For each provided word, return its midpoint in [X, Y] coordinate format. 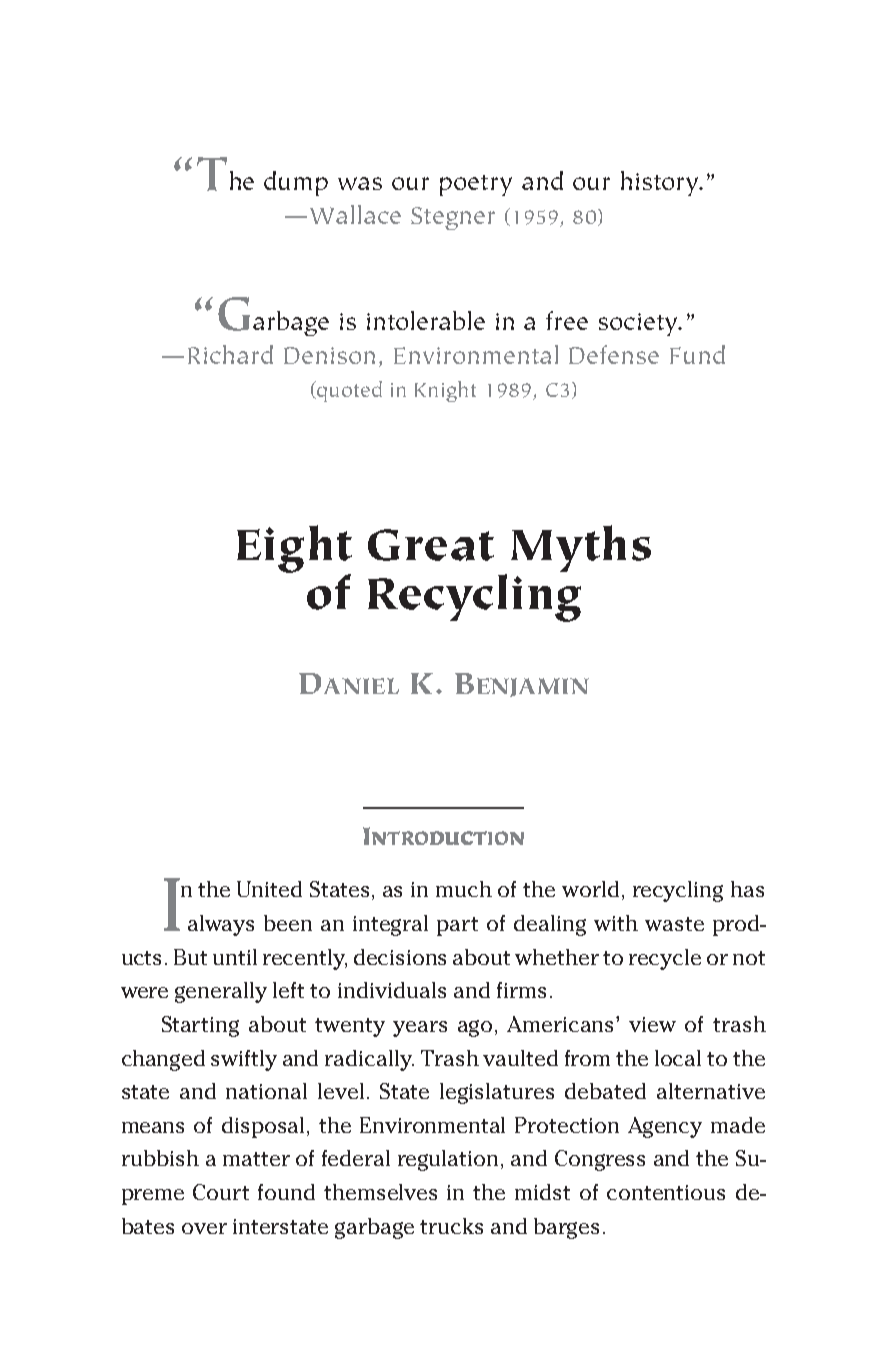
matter [256, 1159]
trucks [451, 1226]
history [661, 183]
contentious [666, 1192]
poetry [476, 185]
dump [296, 183]
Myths [581, 548]
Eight [294, 550]
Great [431, 545]
